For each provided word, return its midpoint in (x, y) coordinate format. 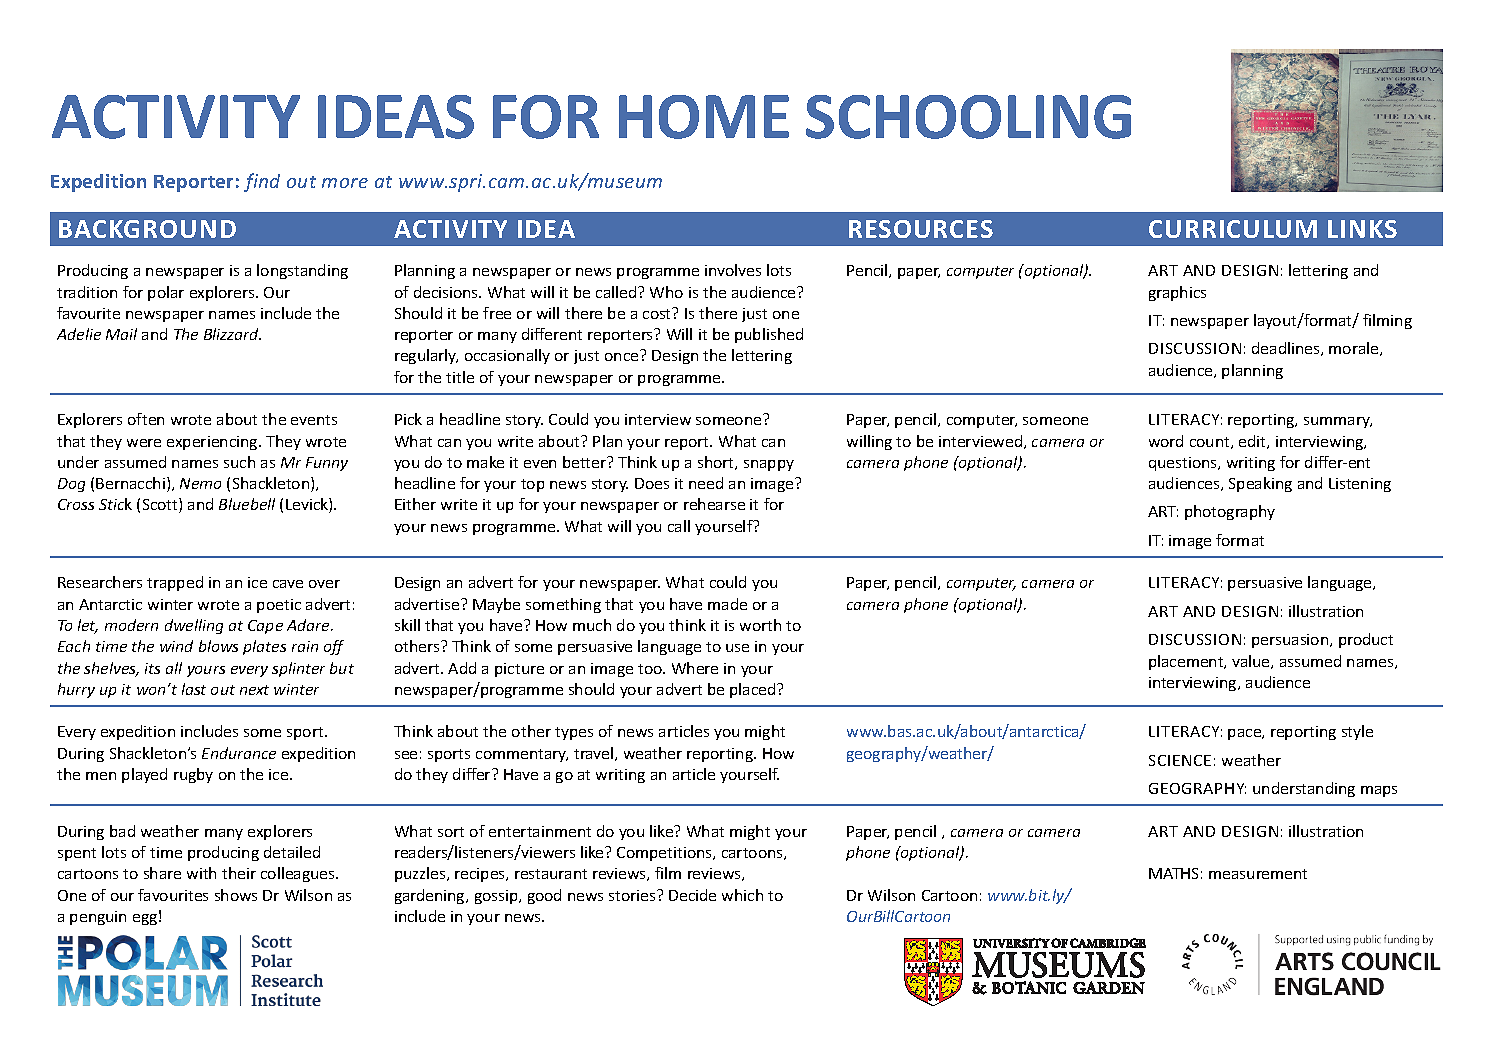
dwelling (194, 626)
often (146, 419)
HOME (704, 117)
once (621, 357)
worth (760, 625)
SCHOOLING (968, 117)
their (239, 873)
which (742, 895)
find (262, 182)
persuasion (1291, 641)
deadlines (1287, 349)
